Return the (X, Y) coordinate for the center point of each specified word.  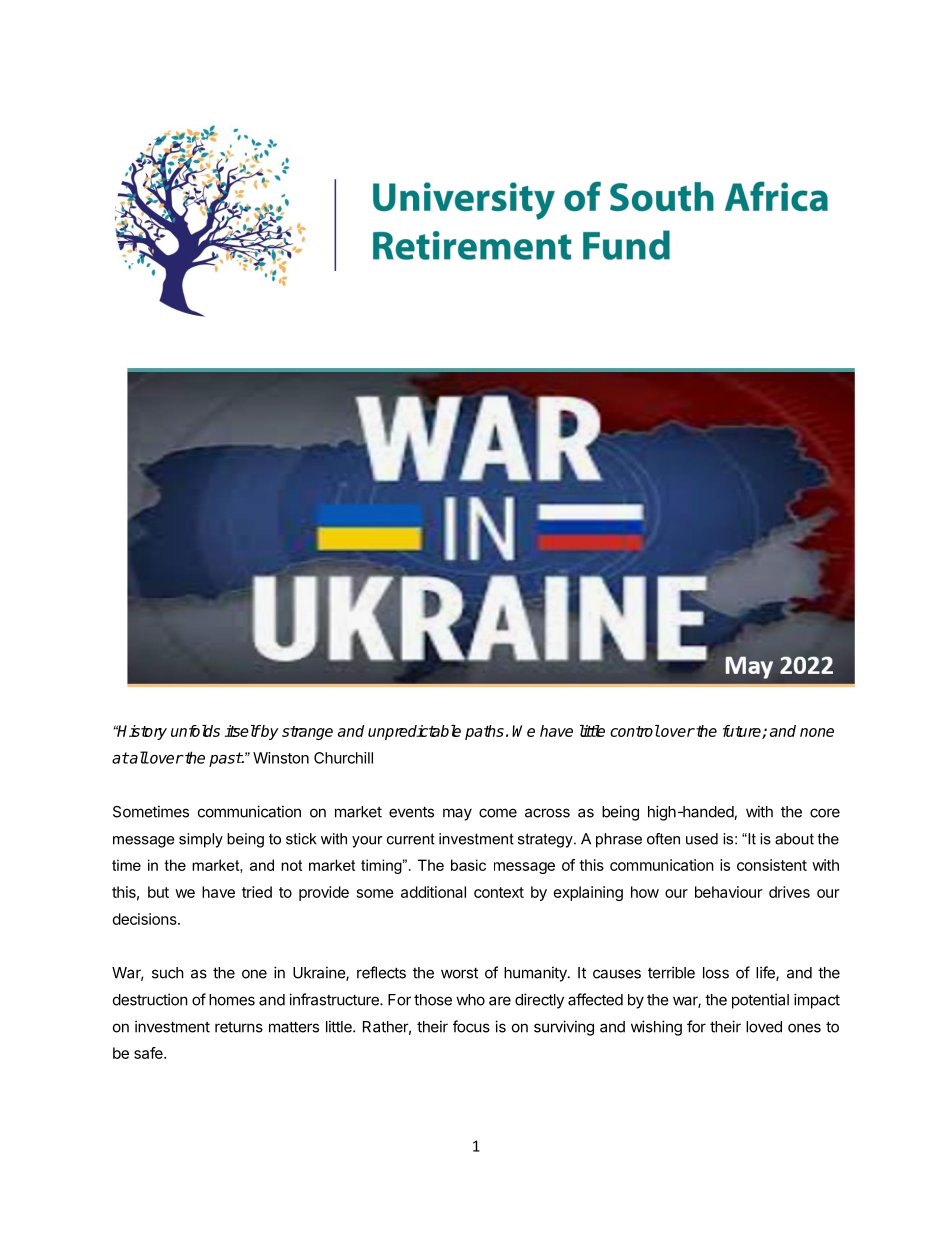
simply (201, 840)
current (411, 839)
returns (239, 1027)
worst (459, 973)
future (743, 732)
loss (716, 973)
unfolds (195, 731)
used (702, 839)
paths (484, 732)
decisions (146, 919)
